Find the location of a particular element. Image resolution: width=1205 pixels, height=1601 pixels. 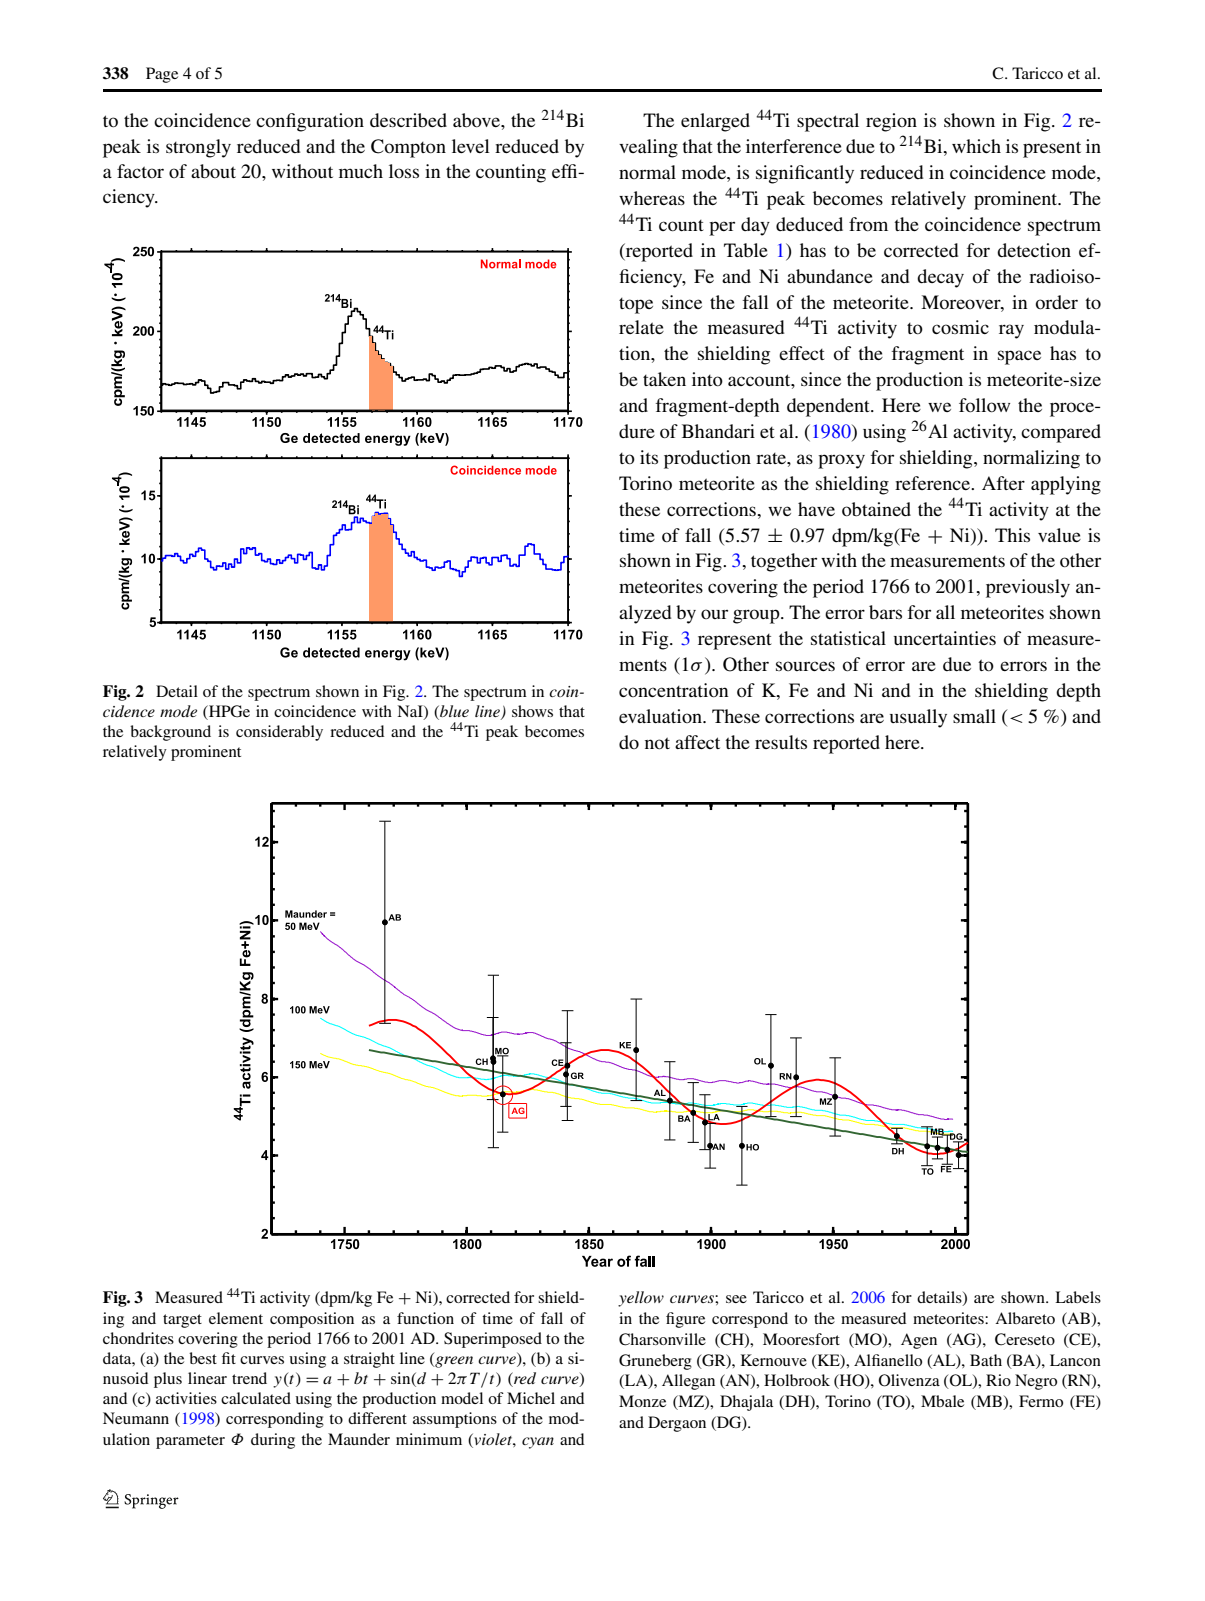

which is located at coordinates (976, 146).
